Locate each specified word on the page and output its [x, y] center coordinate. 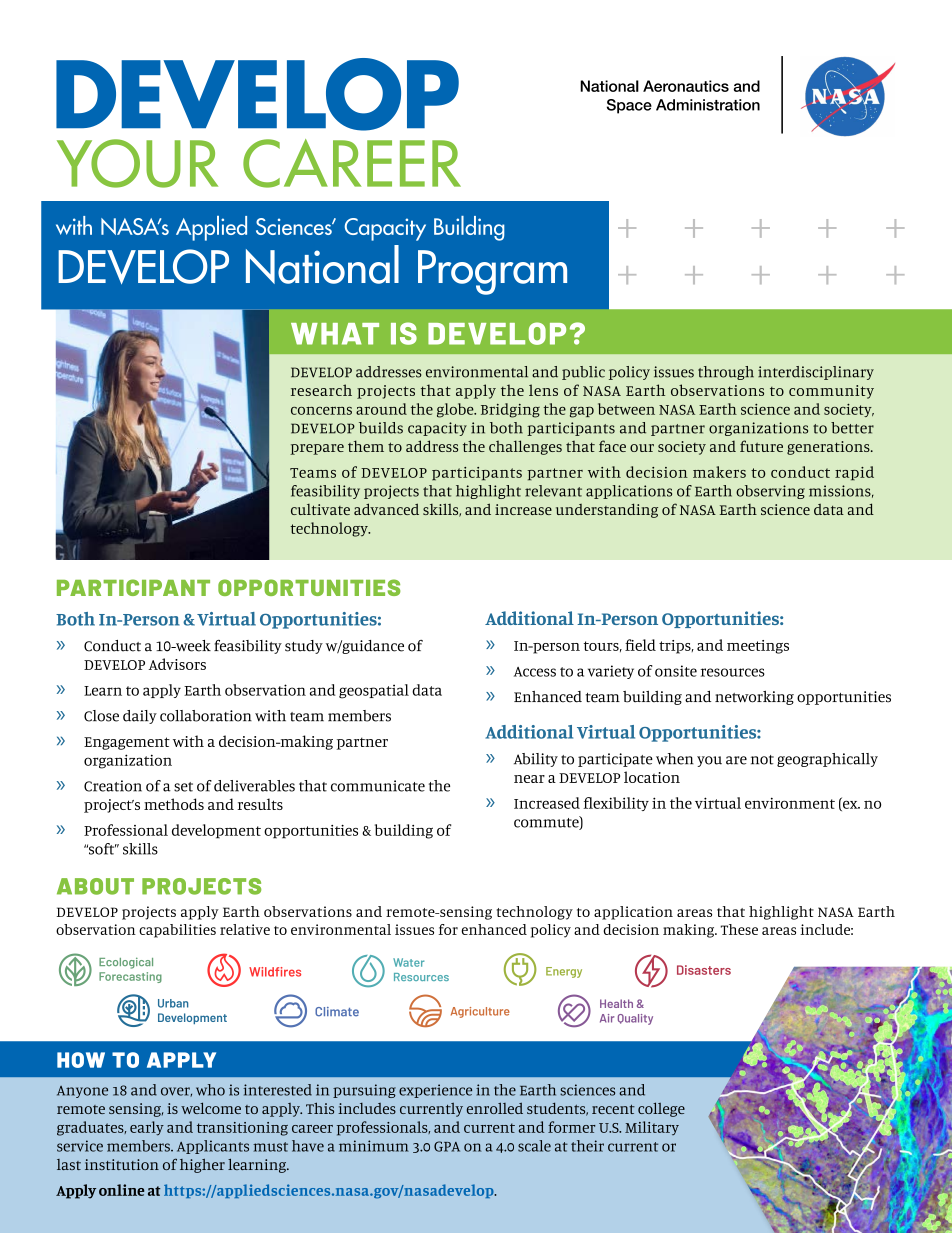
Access [535, 672]
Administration [708, 105]
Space [629, 106]
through [726, 373]
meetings [758, 647]
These [739, 929]
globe [456, 410]
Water [408, 962]
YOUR [137, 163]
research [321, 390]
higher [202, 1166]
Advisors [177, 664]
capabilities [177, 931]
